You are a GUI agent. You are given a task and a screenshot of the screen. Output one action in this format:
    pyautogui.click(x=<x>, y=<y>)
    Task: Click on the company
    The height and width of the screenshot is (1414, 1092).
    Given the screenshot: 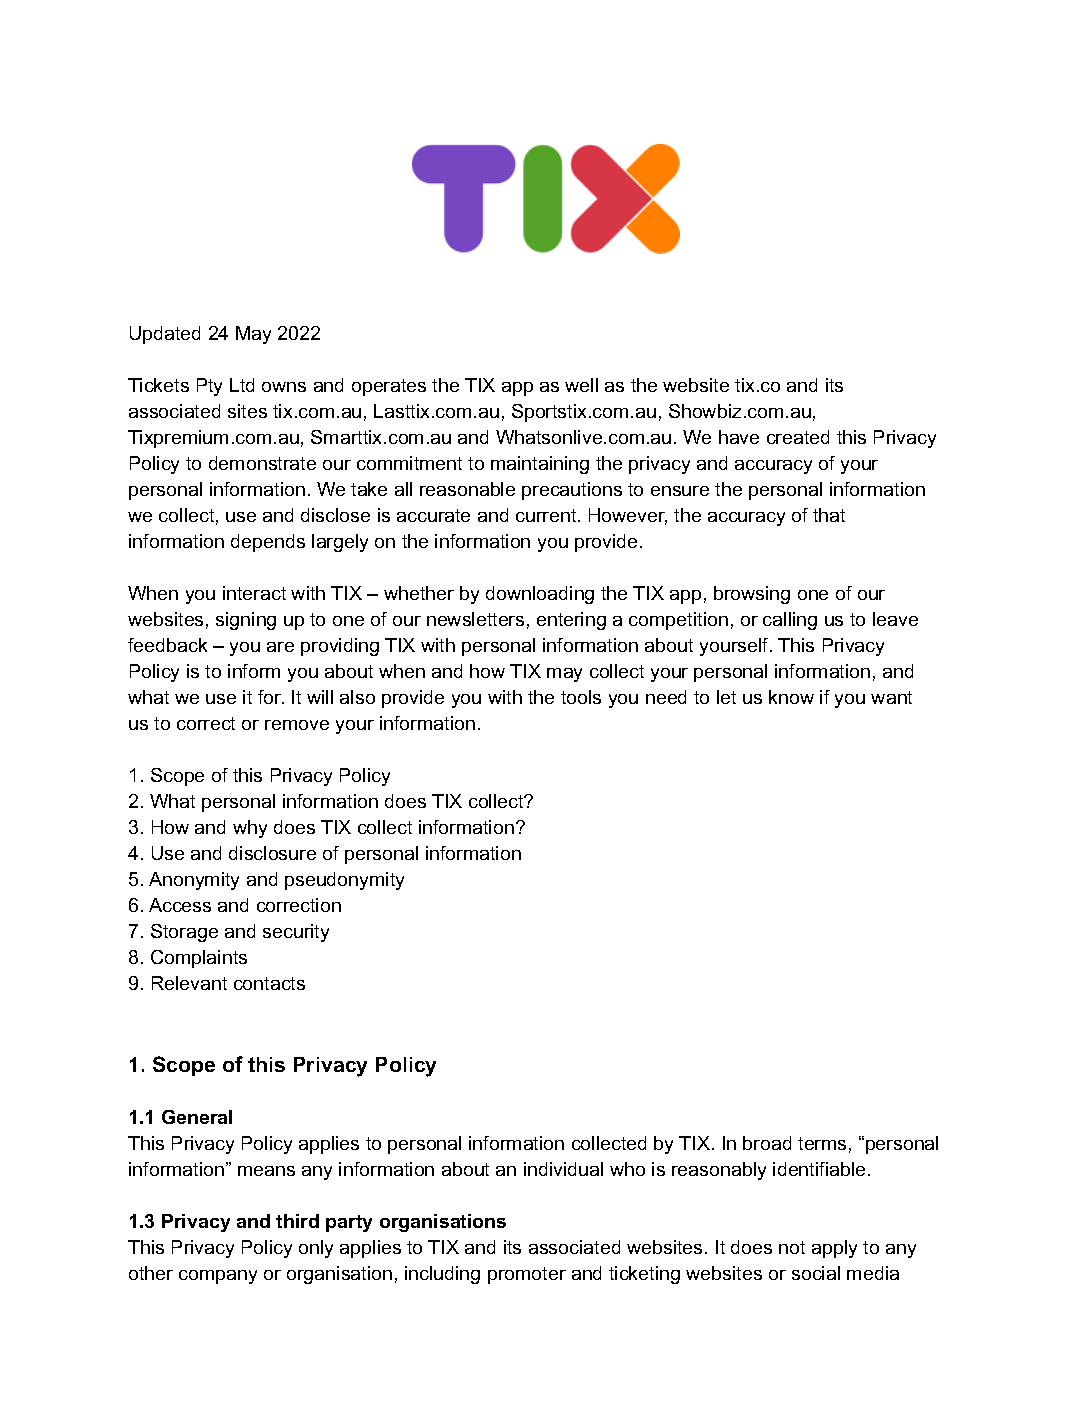 What is the action you would take?
    pyautogui.click(x=218, y=1277)
